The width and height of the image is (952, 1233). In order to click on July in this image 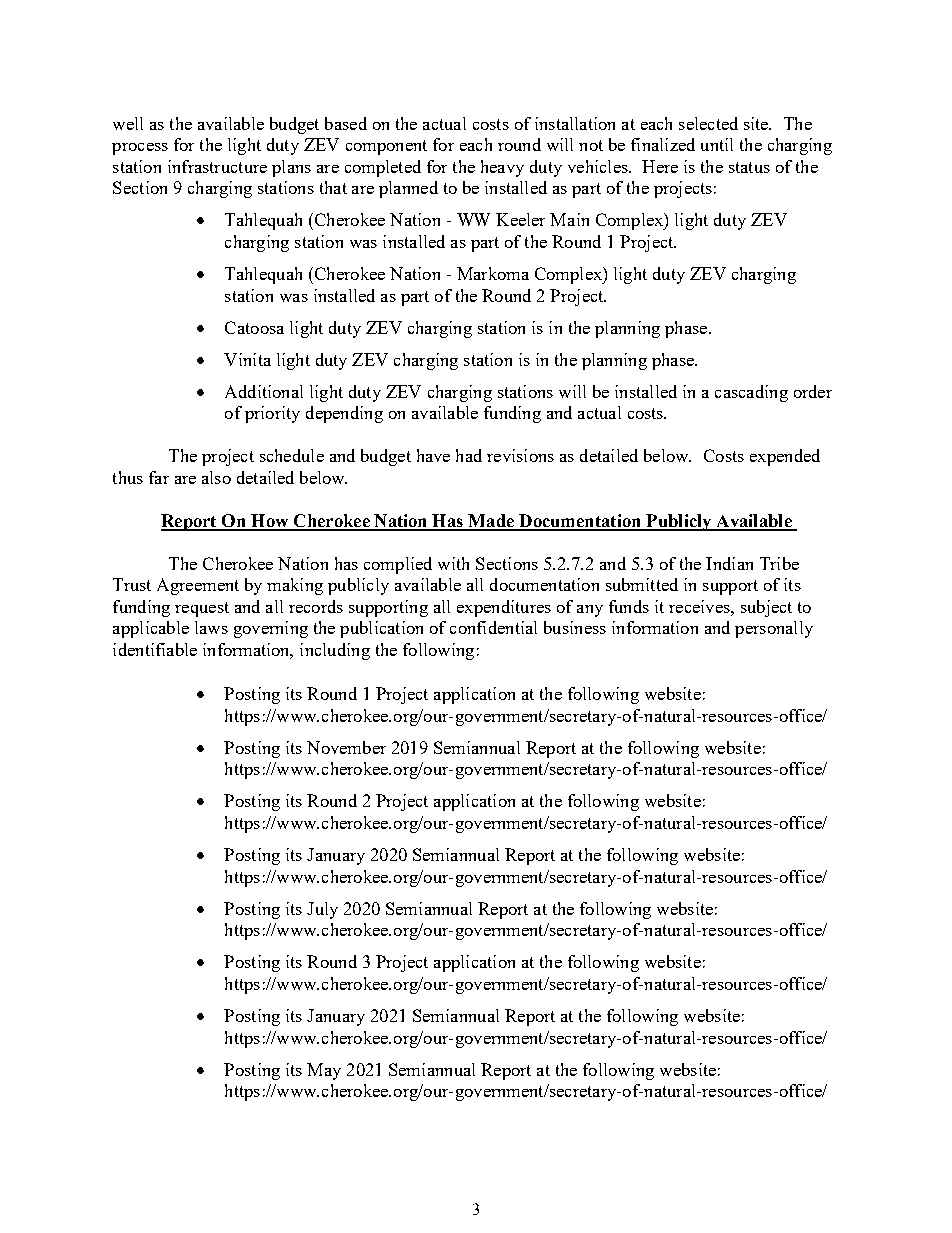, I will do `click(322, 910)`.
